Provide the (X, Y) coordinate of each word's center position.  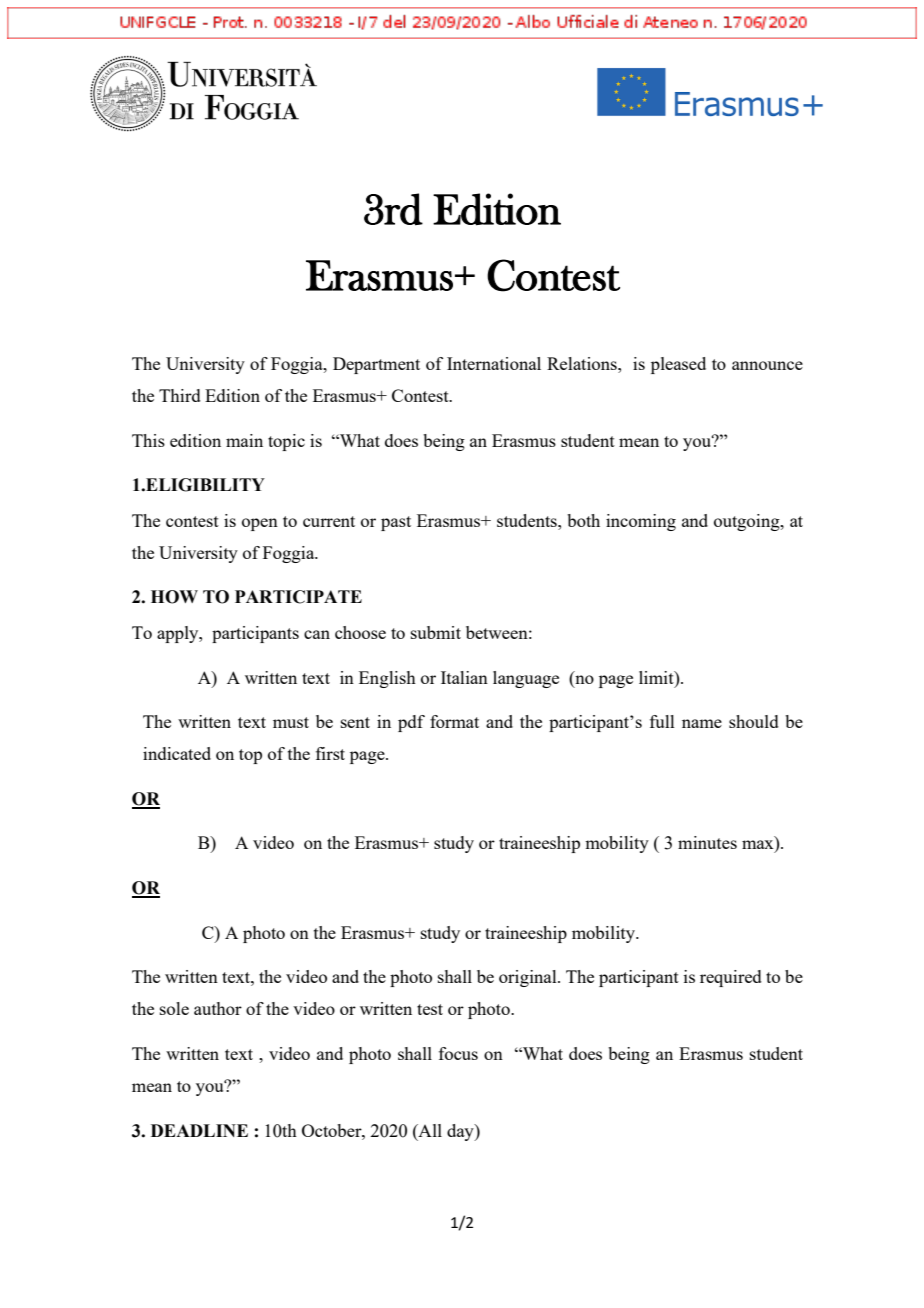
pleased (678, 365)
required (731, 978)
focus (458, 1053)
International (494, 363)
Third (180, 395)
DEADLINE (199, 1130)
